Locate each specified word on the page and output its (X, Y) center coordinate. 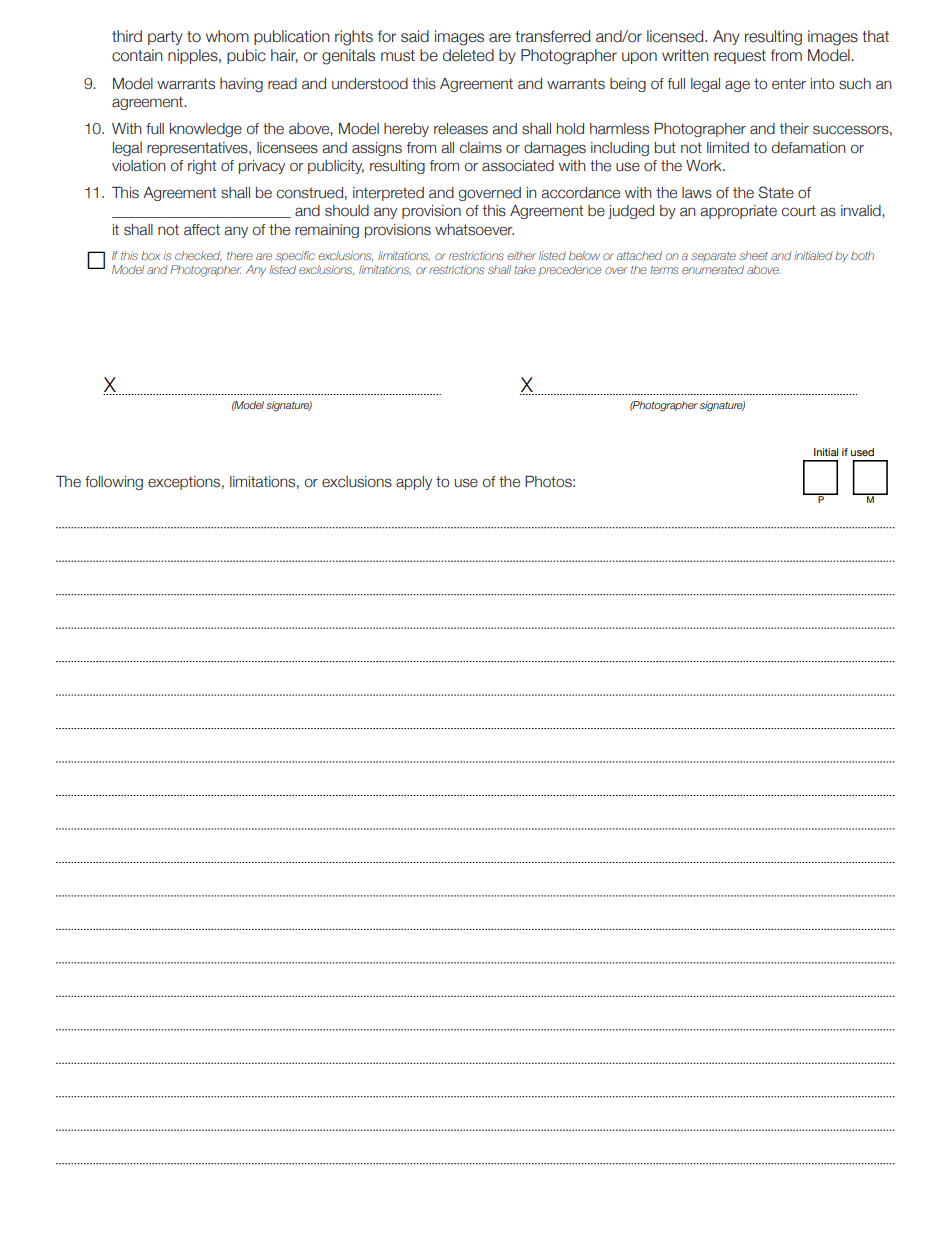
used (862, 452)
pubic (246, 56)
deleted (468, 55)
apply (414, 483)
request (740, 57)
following (114, 483)
